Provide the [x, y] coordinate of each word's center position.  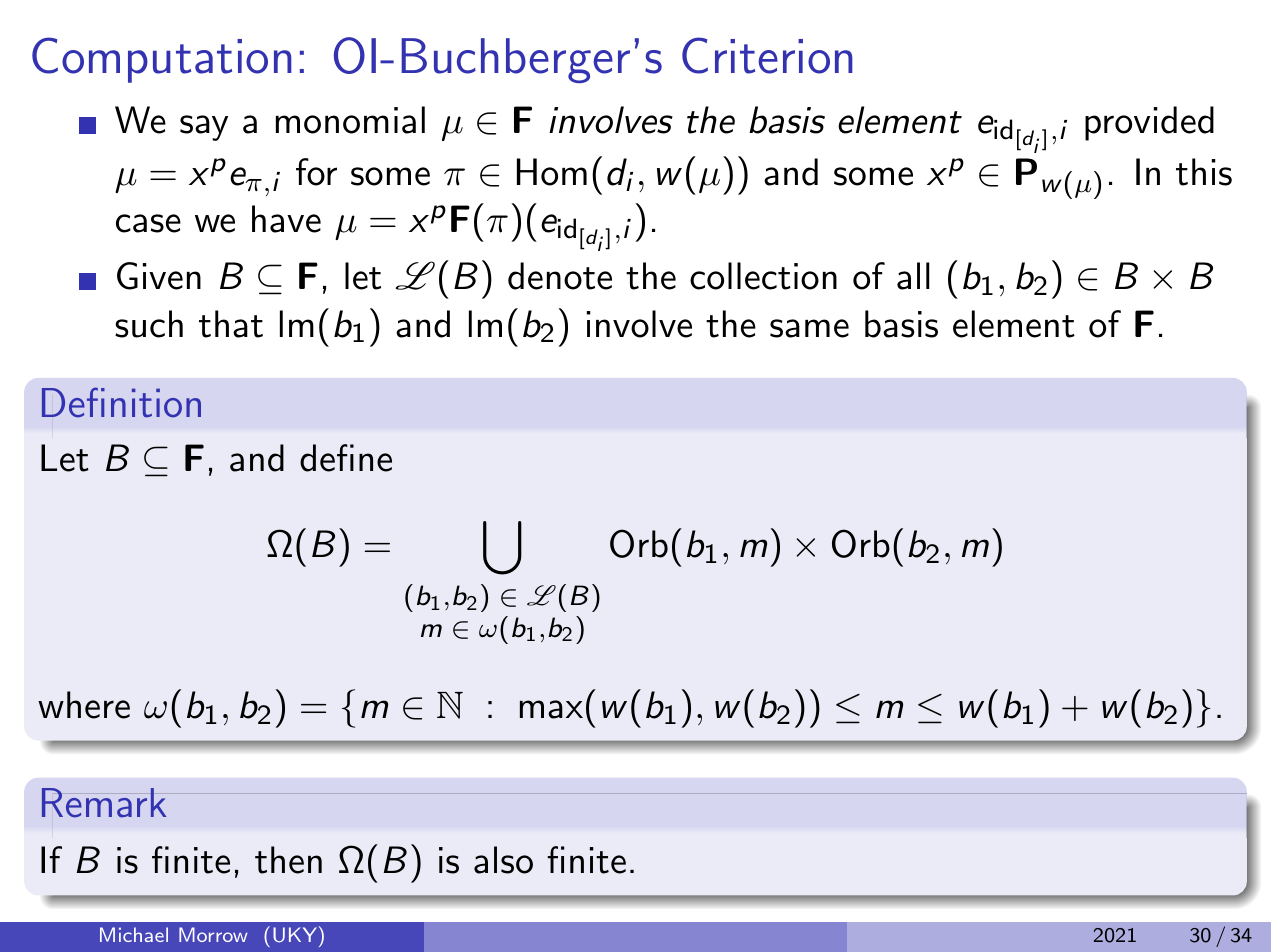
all [913, 276]
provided [1149, 123]
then [288, 860]
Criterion [767, 55]
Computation [162, 60]
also [503, 860]
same [809, 328]
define [346, 458]
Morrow [213, 934]
